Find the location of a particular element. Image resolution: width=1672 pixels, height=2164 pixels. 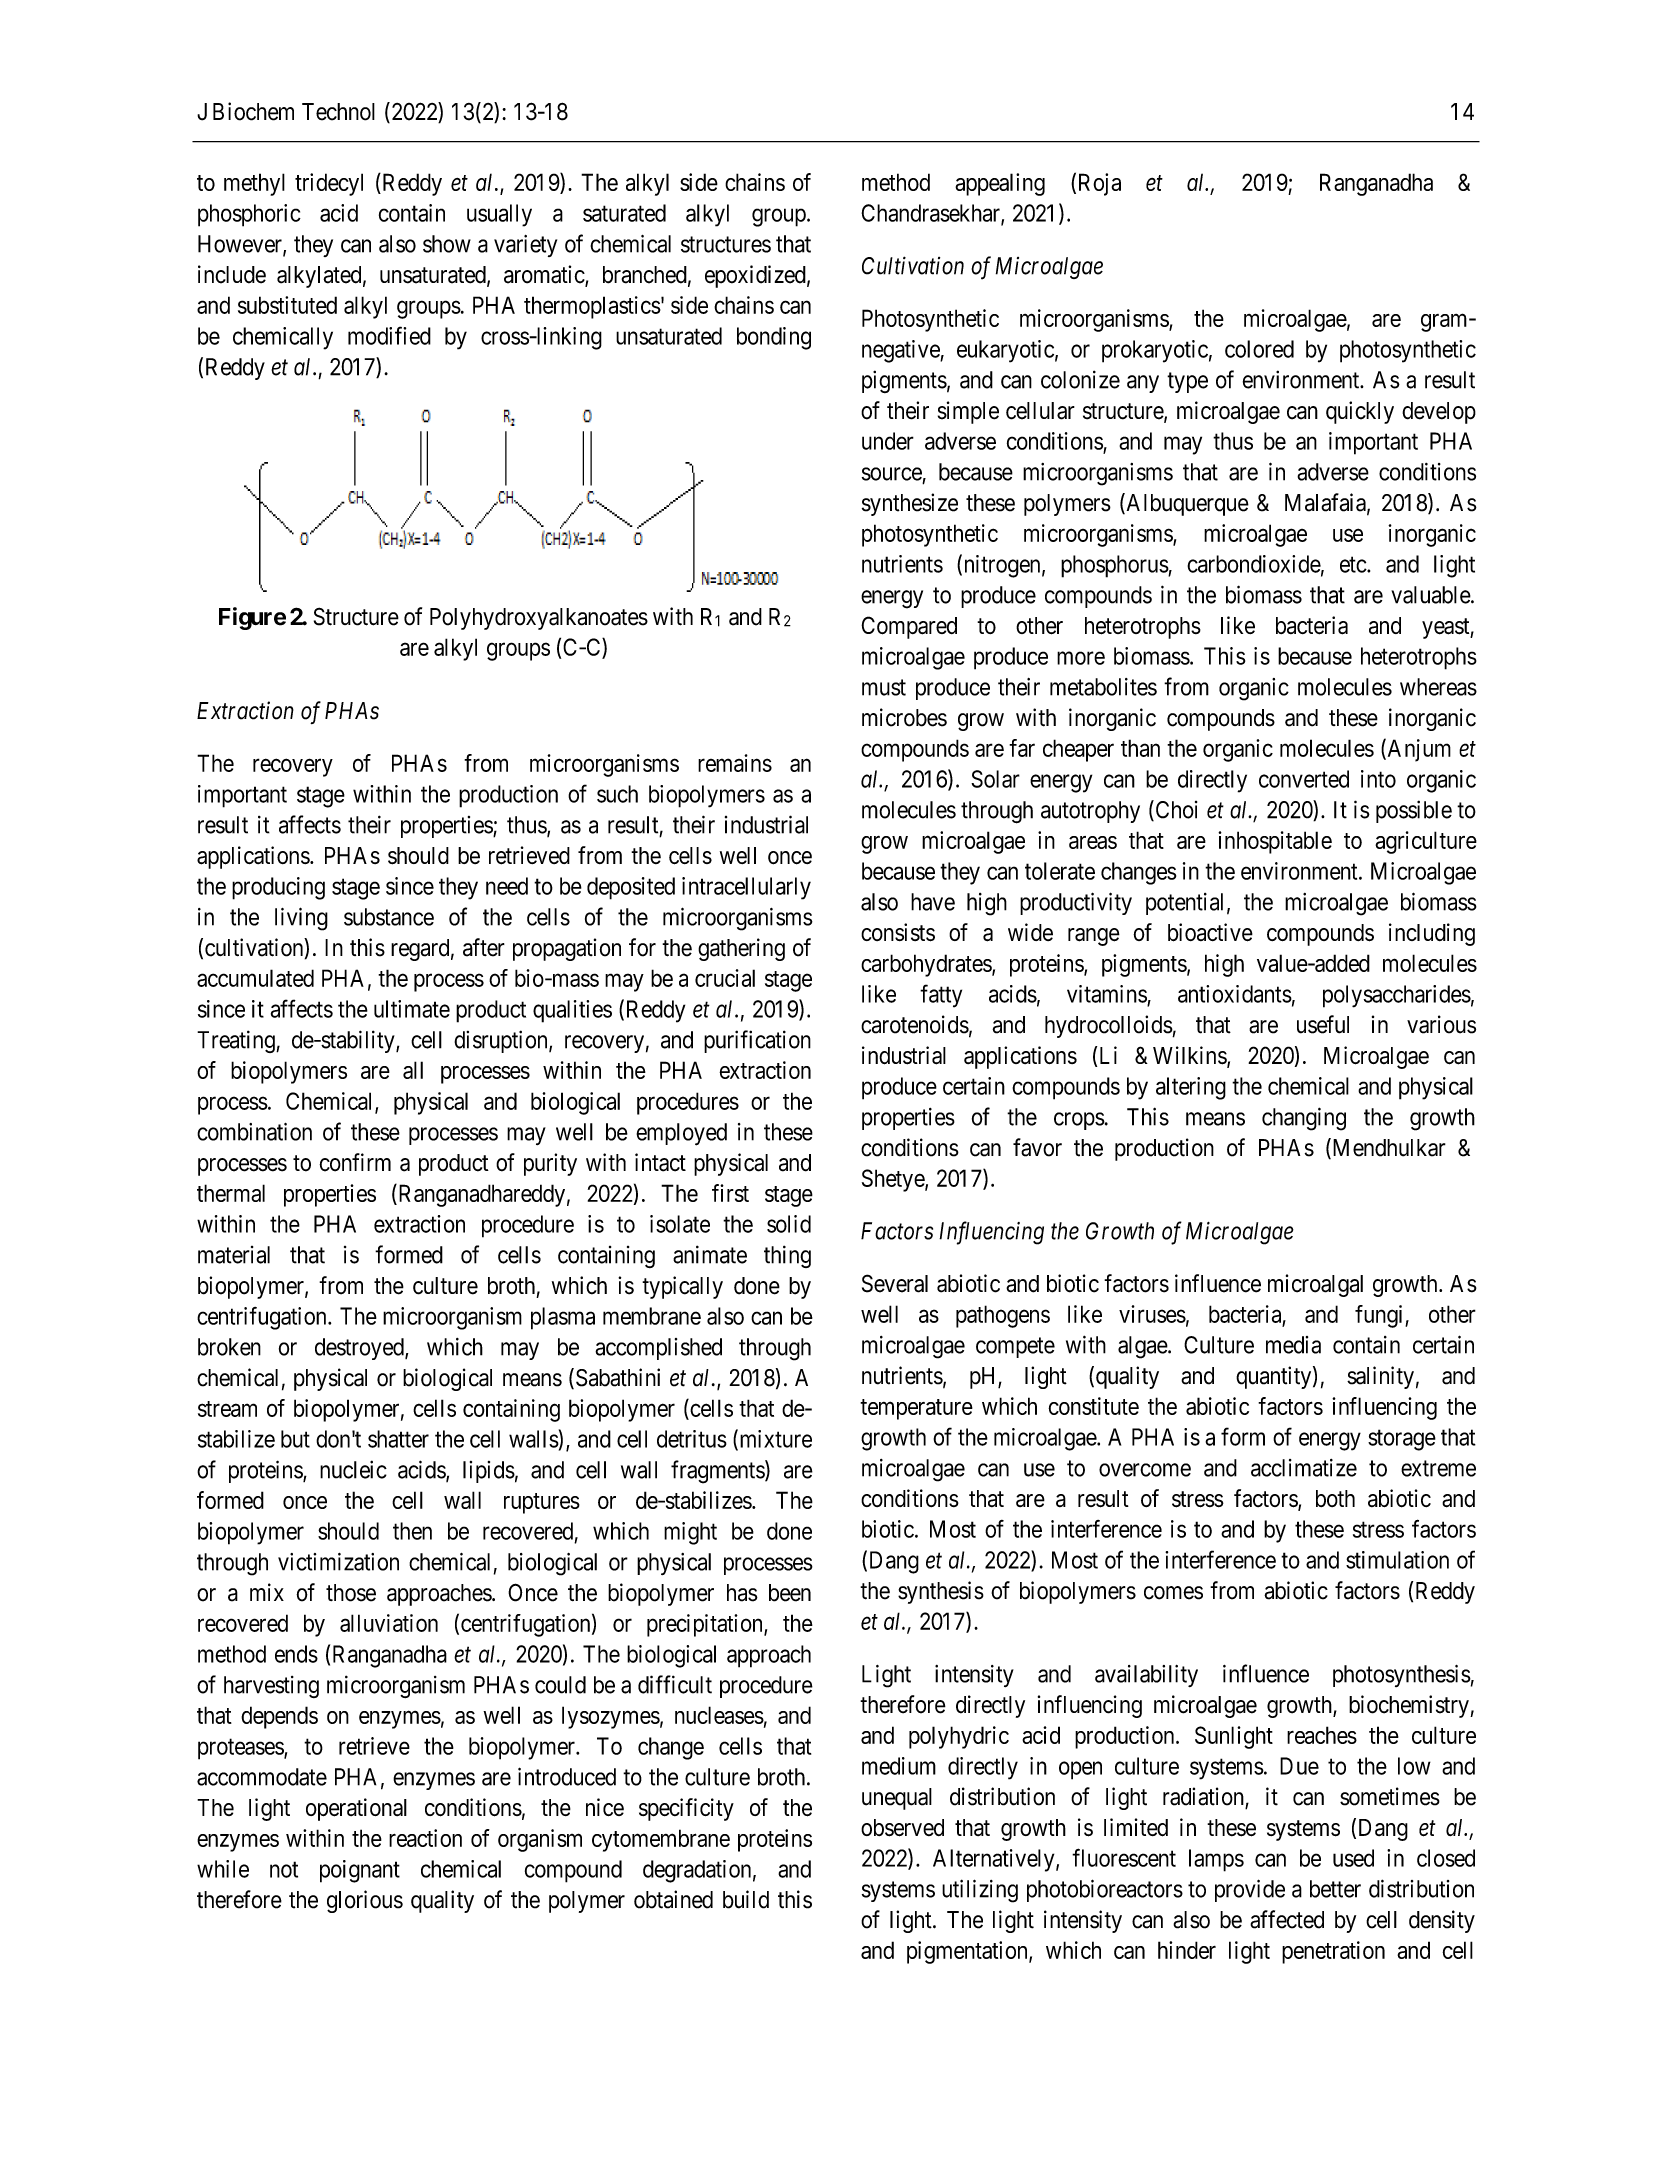

solid is located at coordinates (789, 1224).
